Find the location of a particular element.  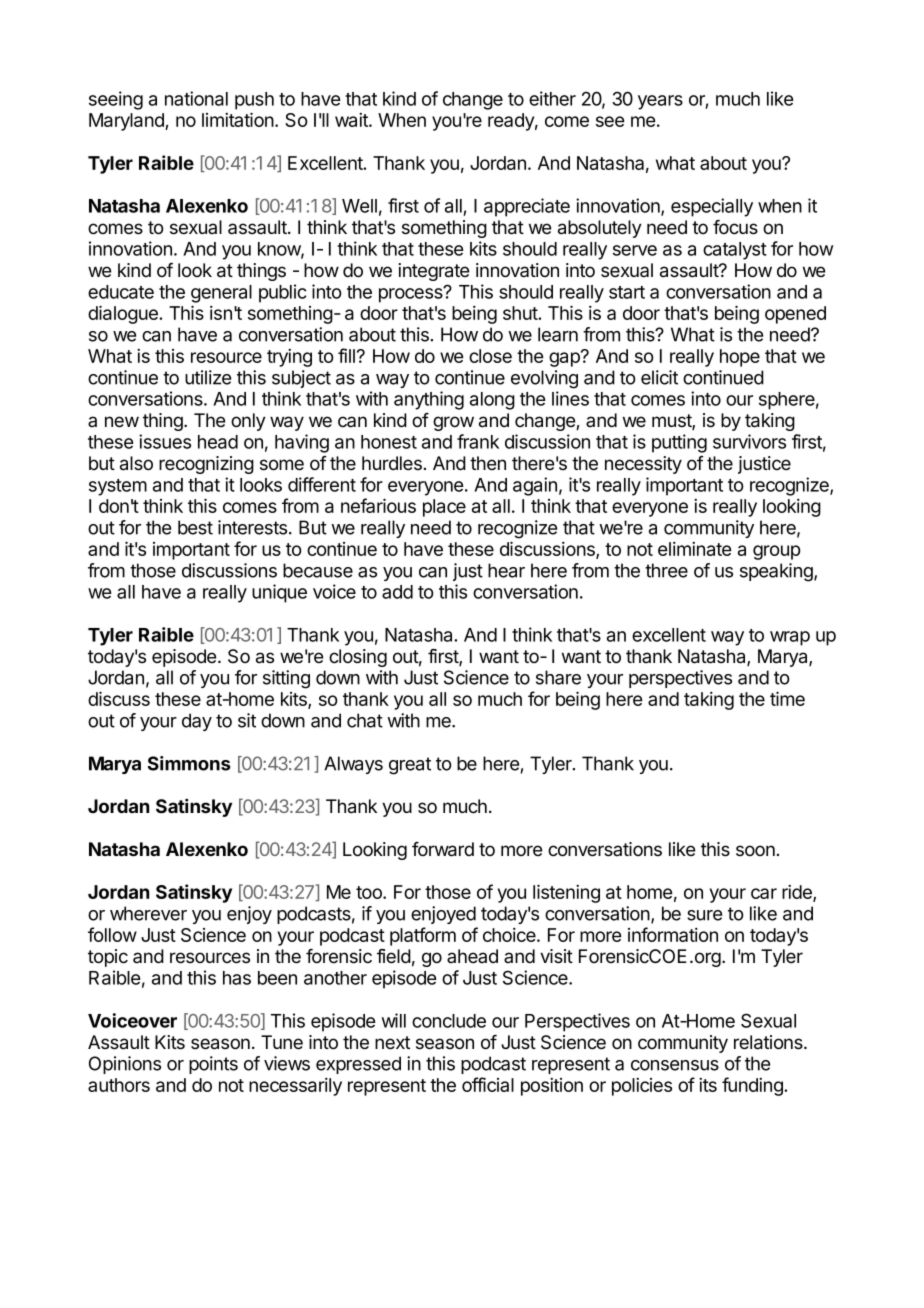

years is located at coordinates (660, 102).
